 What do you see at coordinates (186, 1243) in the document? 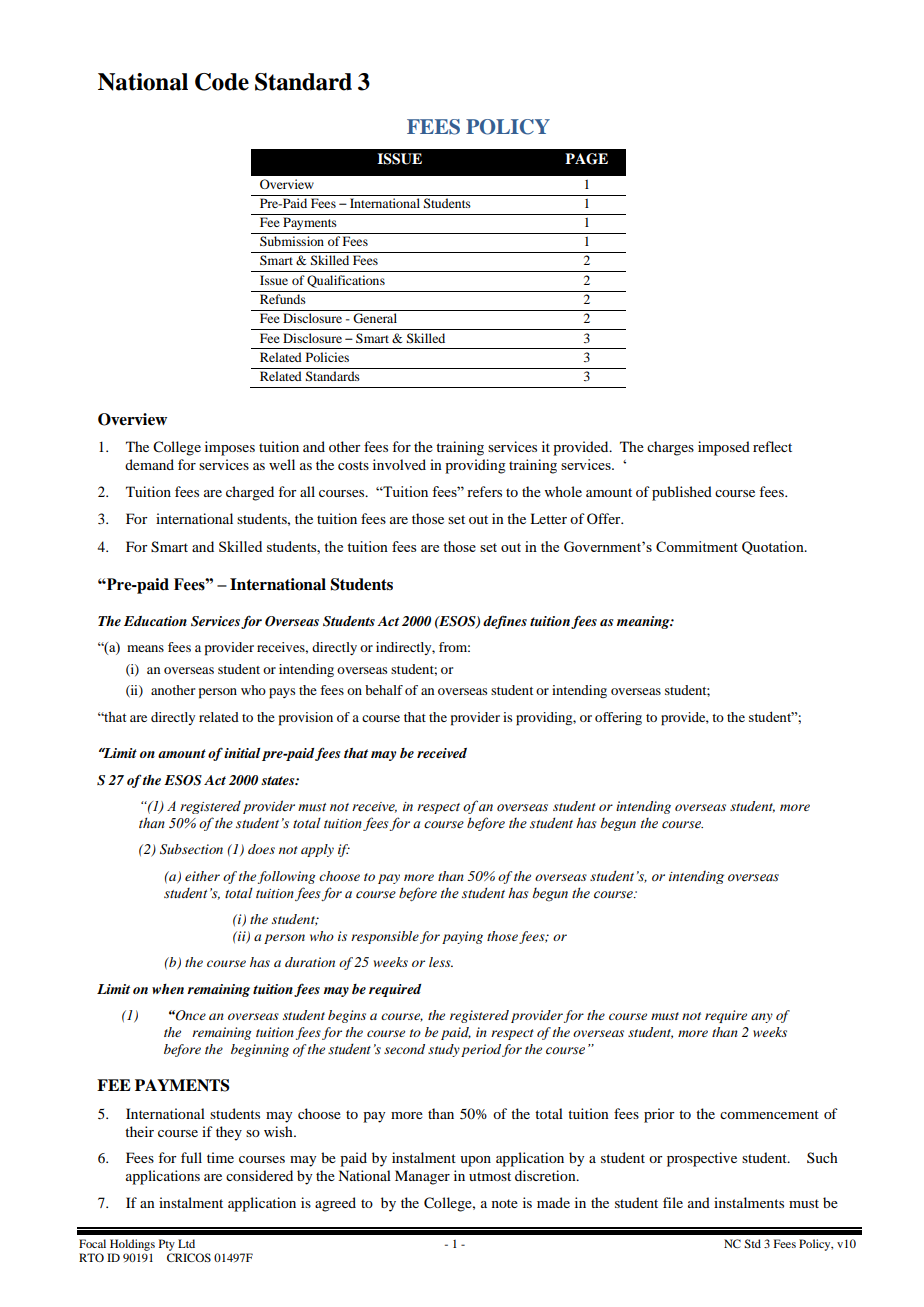
I see `Ltd` at bounding box center [186, 1243].
